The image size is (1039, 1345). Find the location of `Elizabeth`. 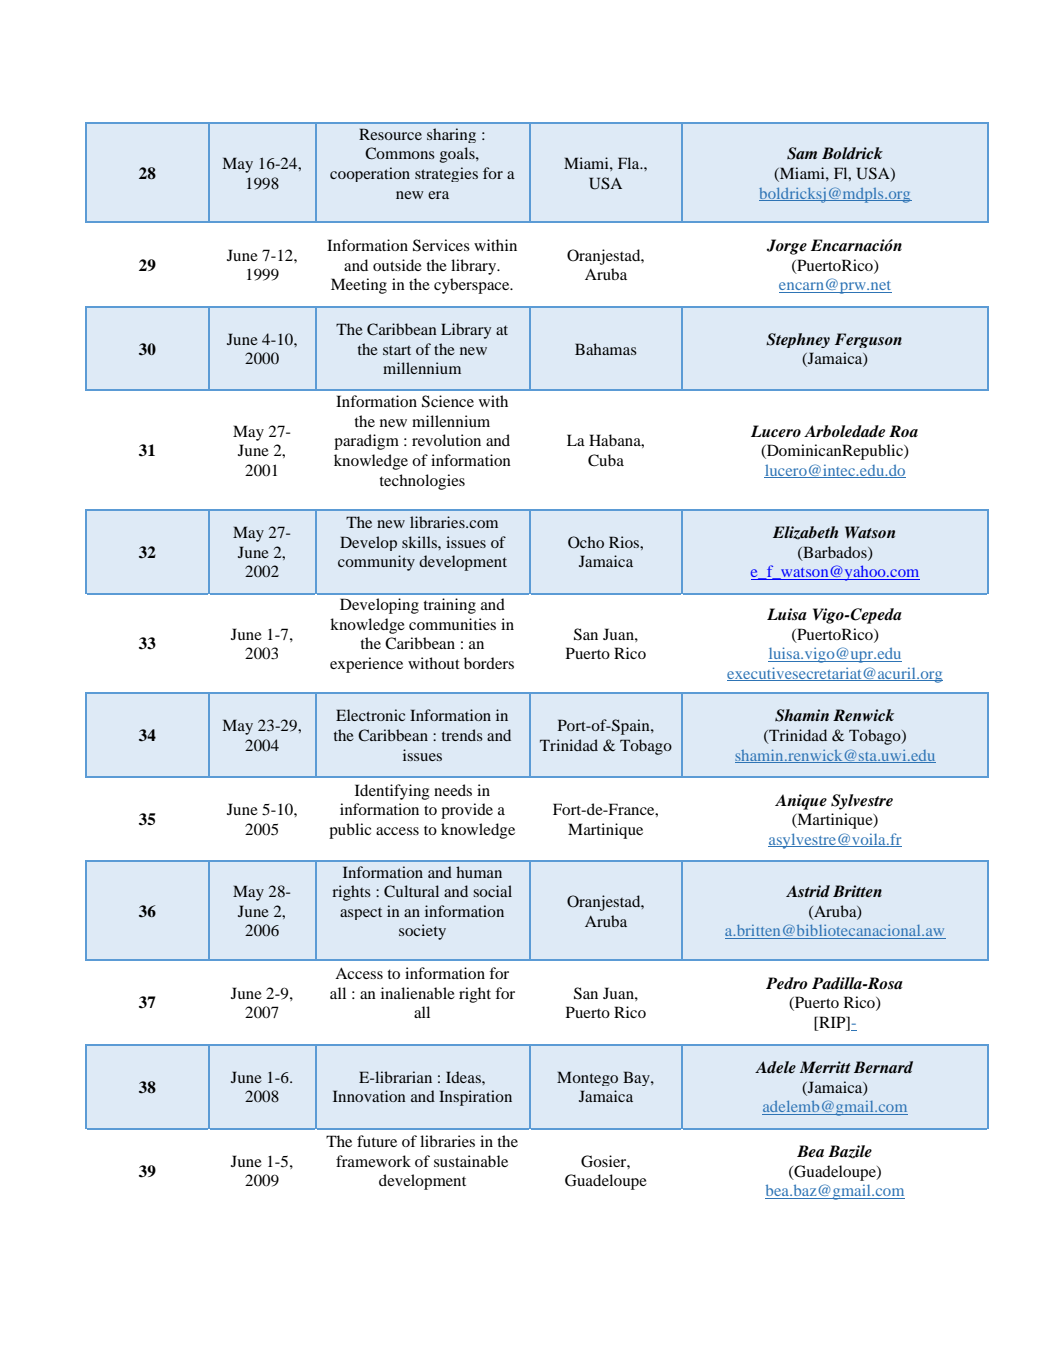

Elizabeth is located at coordinates (805, 533).
